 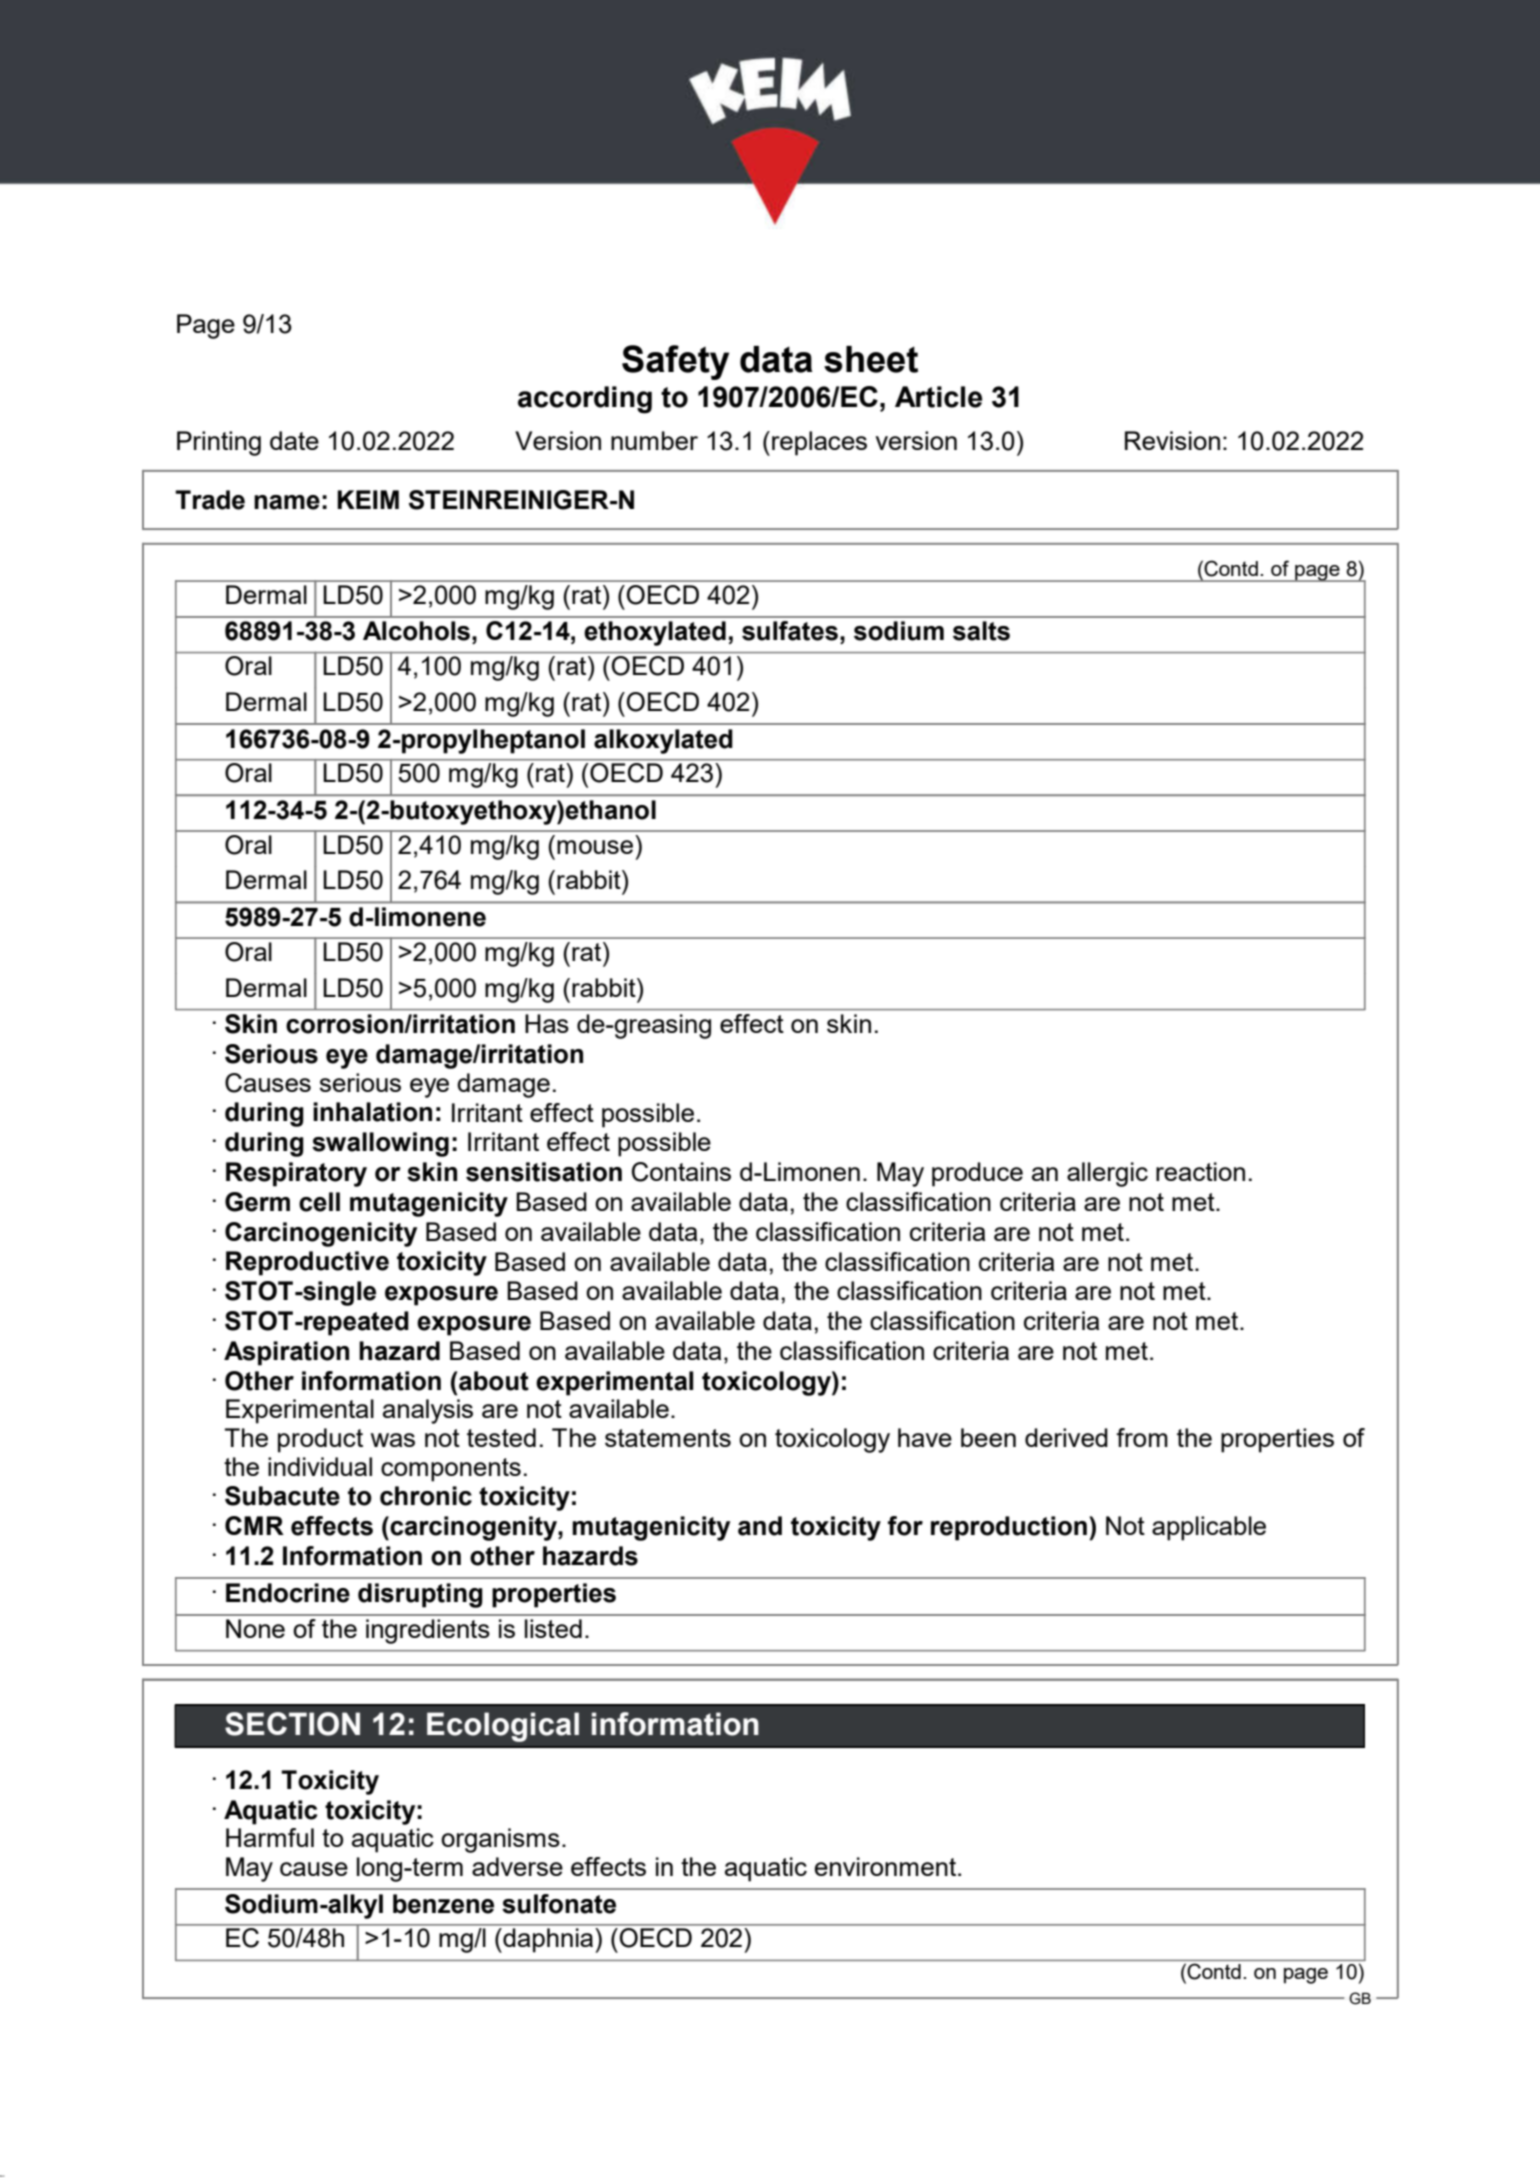 I want to click on daphnia, so click(x=547, y=1940).
